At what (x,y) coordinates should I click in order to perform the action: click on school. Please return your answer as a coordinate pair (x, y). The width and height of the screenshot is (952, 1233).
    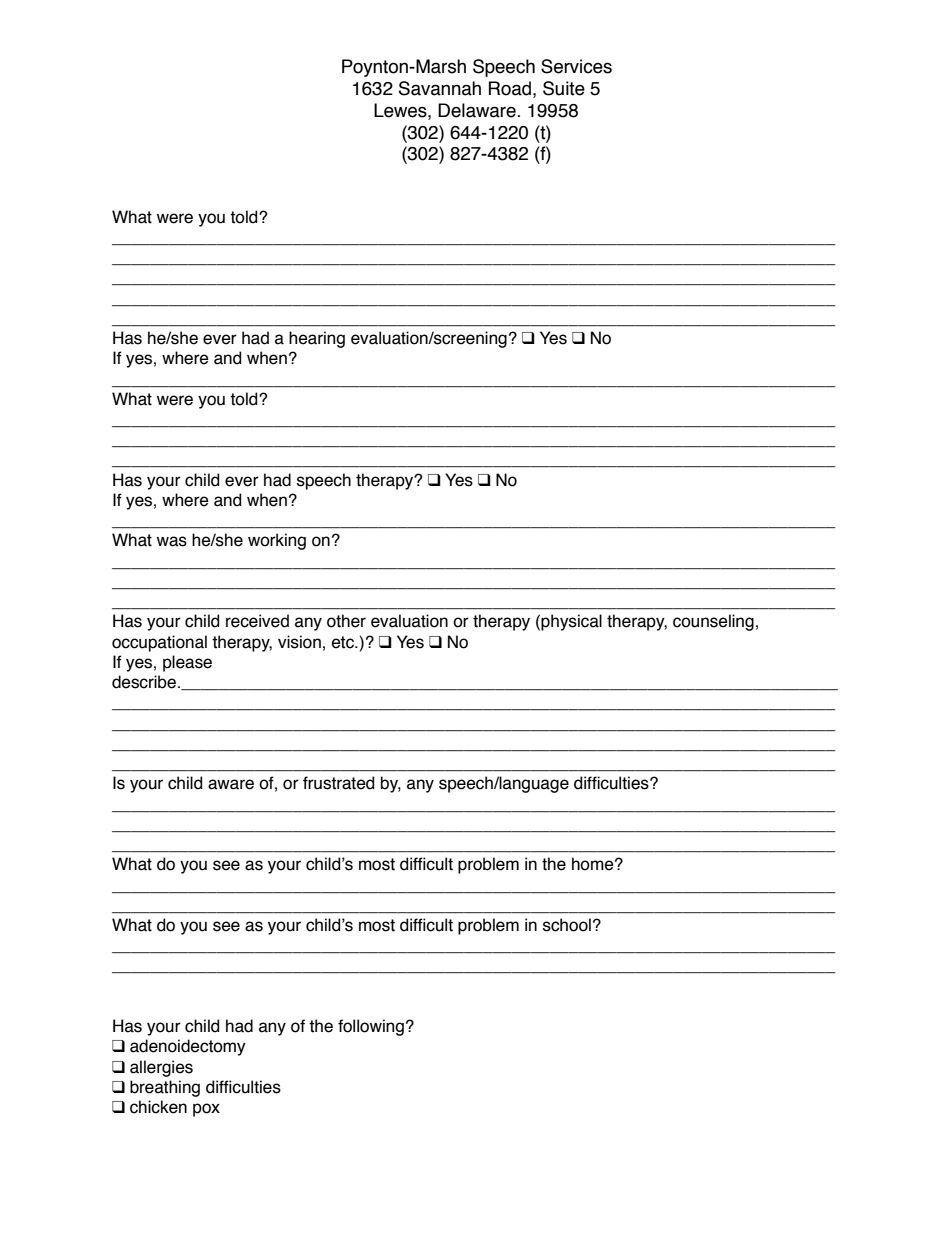
    Looking at the image, I should click on (567, 925).
